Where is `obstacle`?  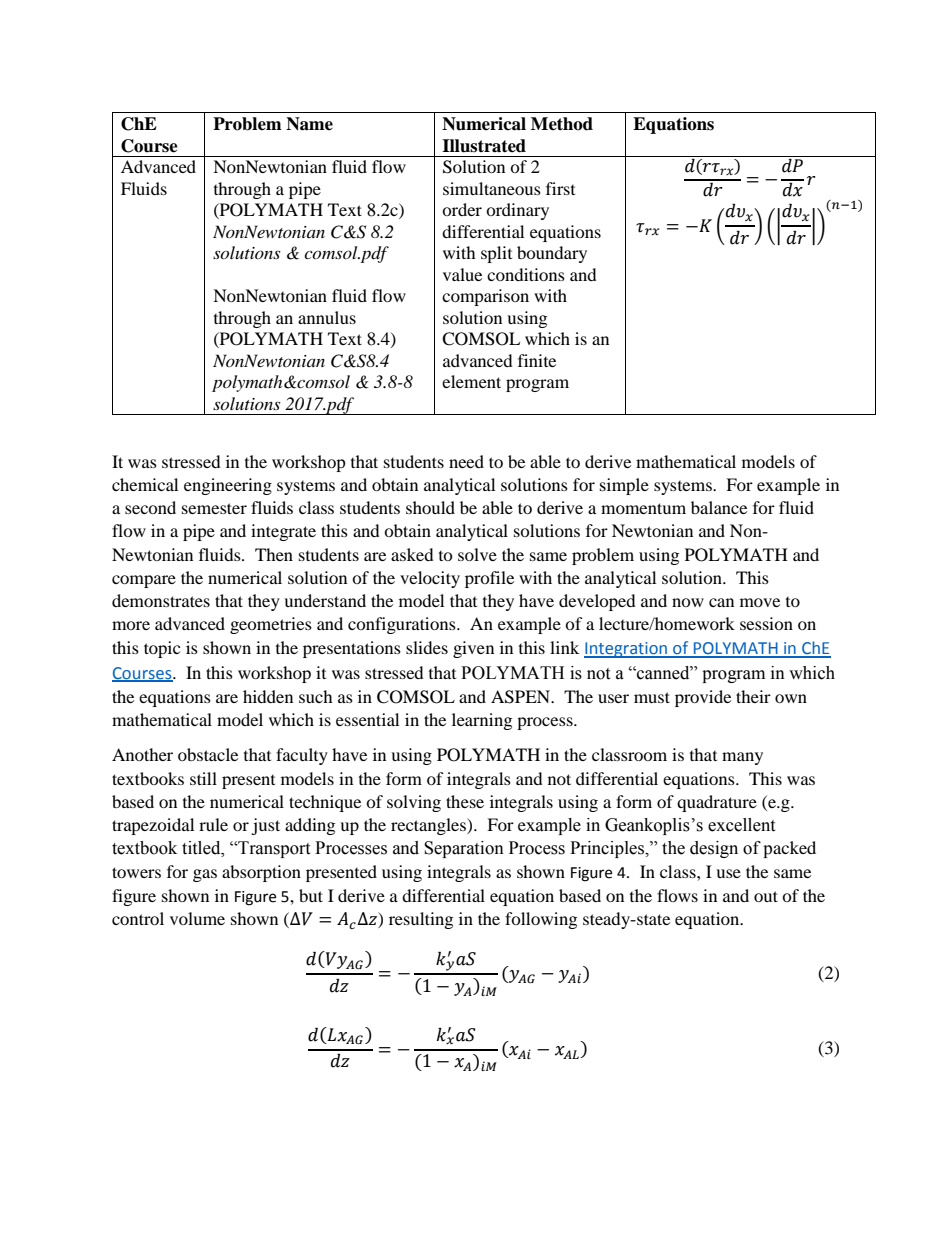 obstacle is located at coordinates (208, 754).
